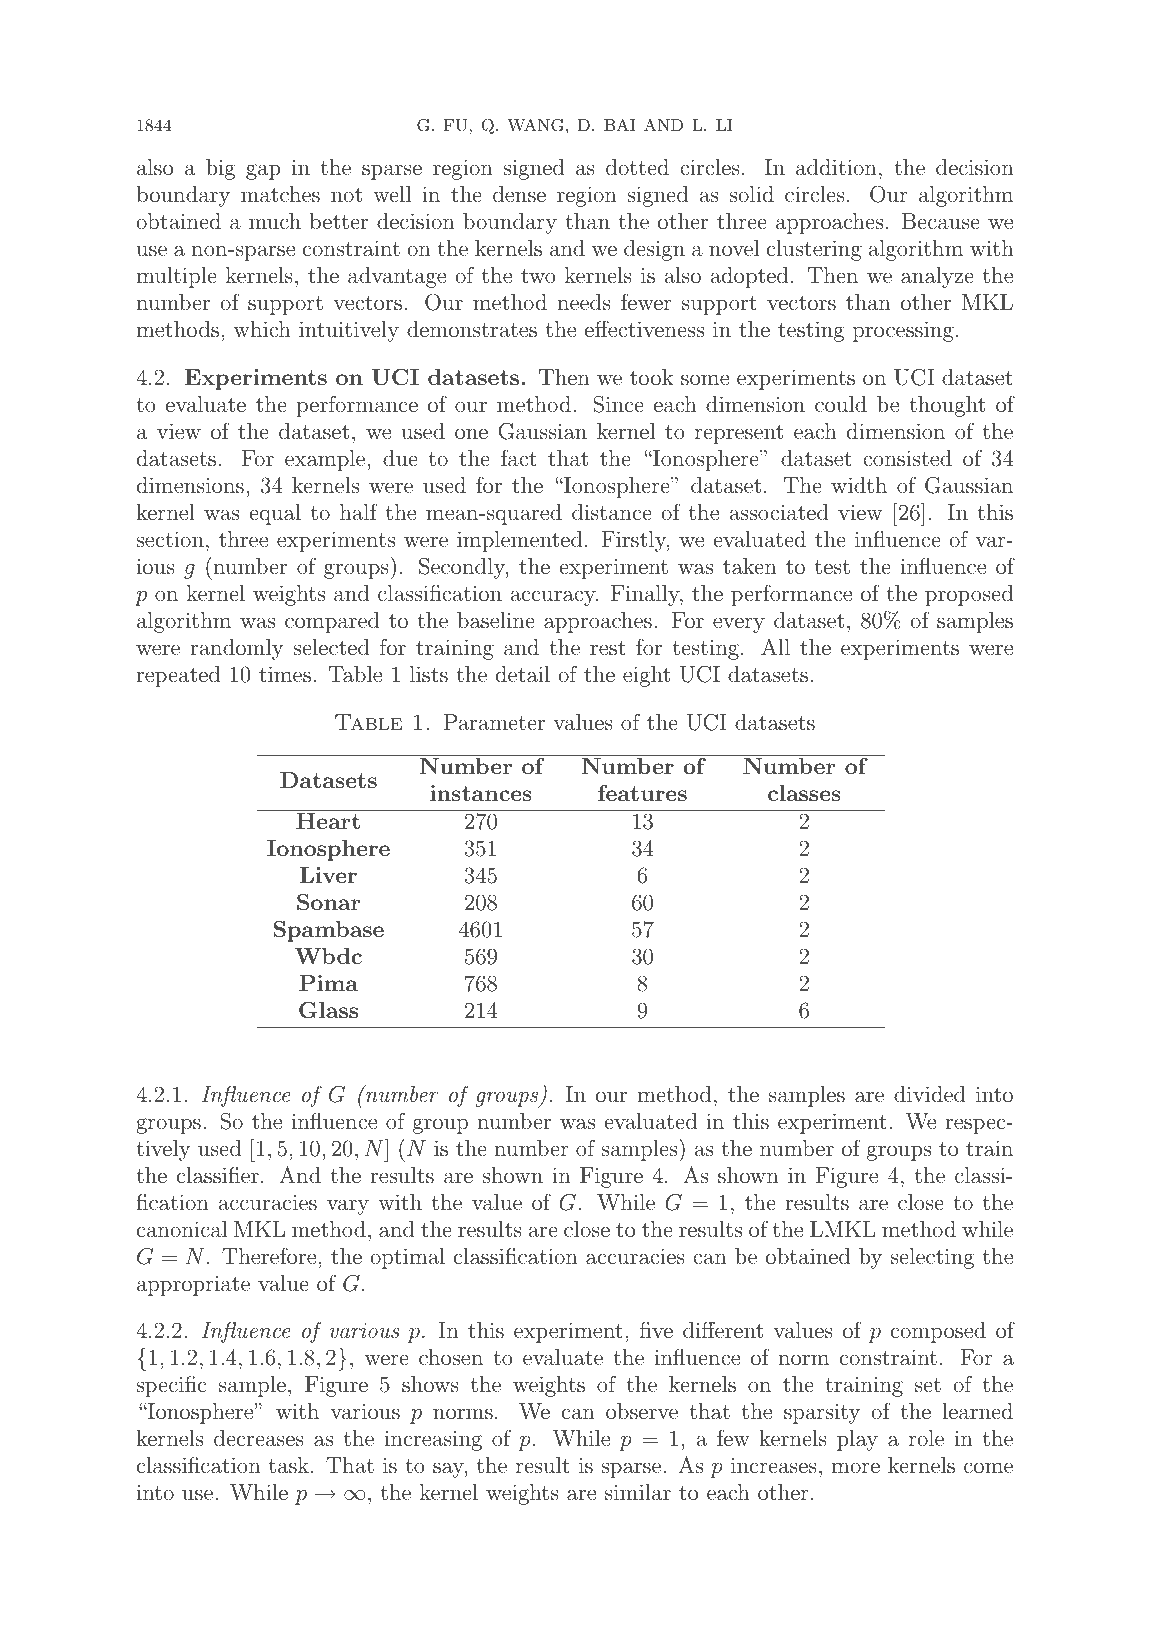 This screenshot has width=1152, height=1629. What do you see at coordinates (642, 793) in the screenshot?
I see `features` at bounding box center [642, 793].
